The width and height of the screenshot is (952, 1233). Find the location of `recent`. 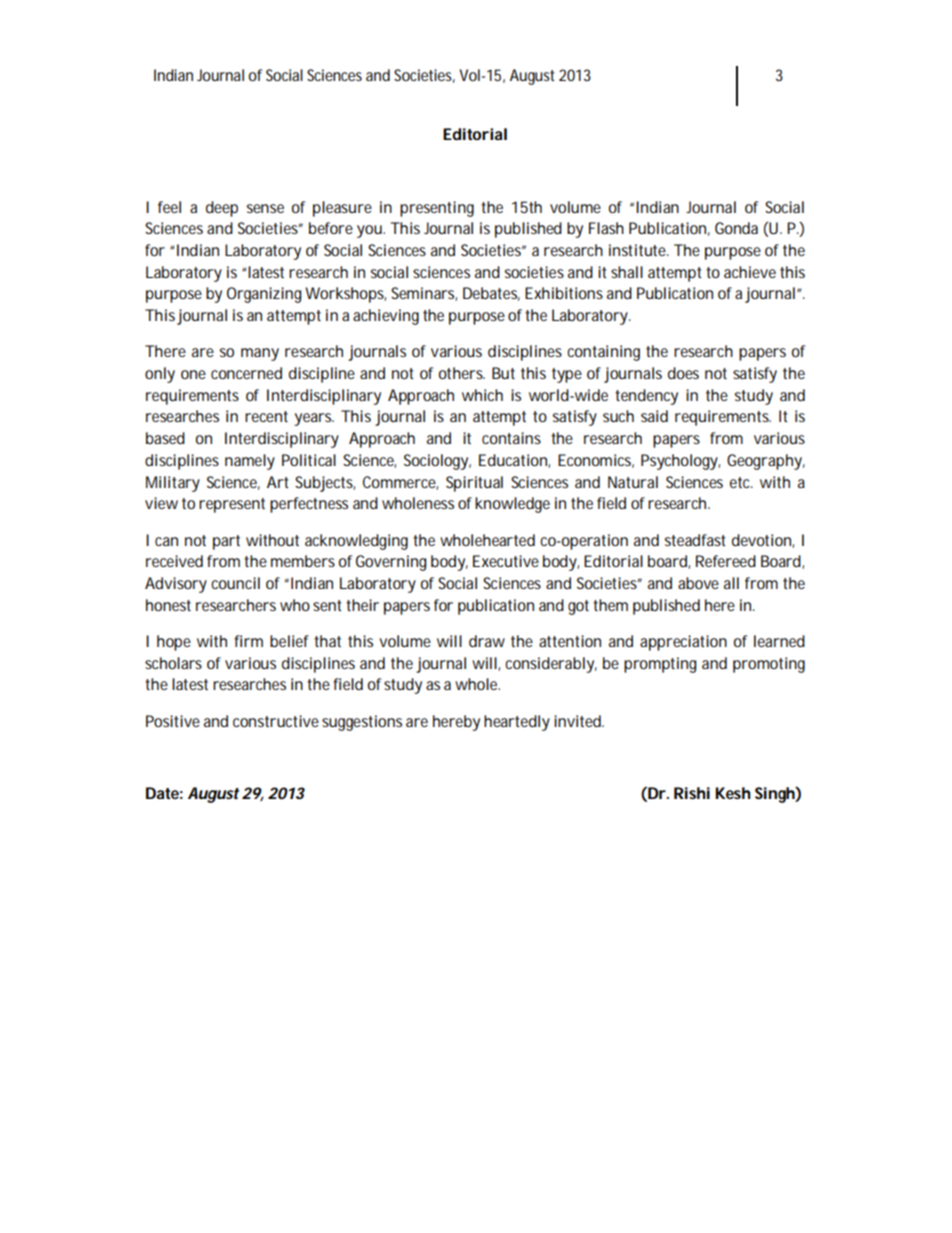

recent is located at coordinates (266, 416).
